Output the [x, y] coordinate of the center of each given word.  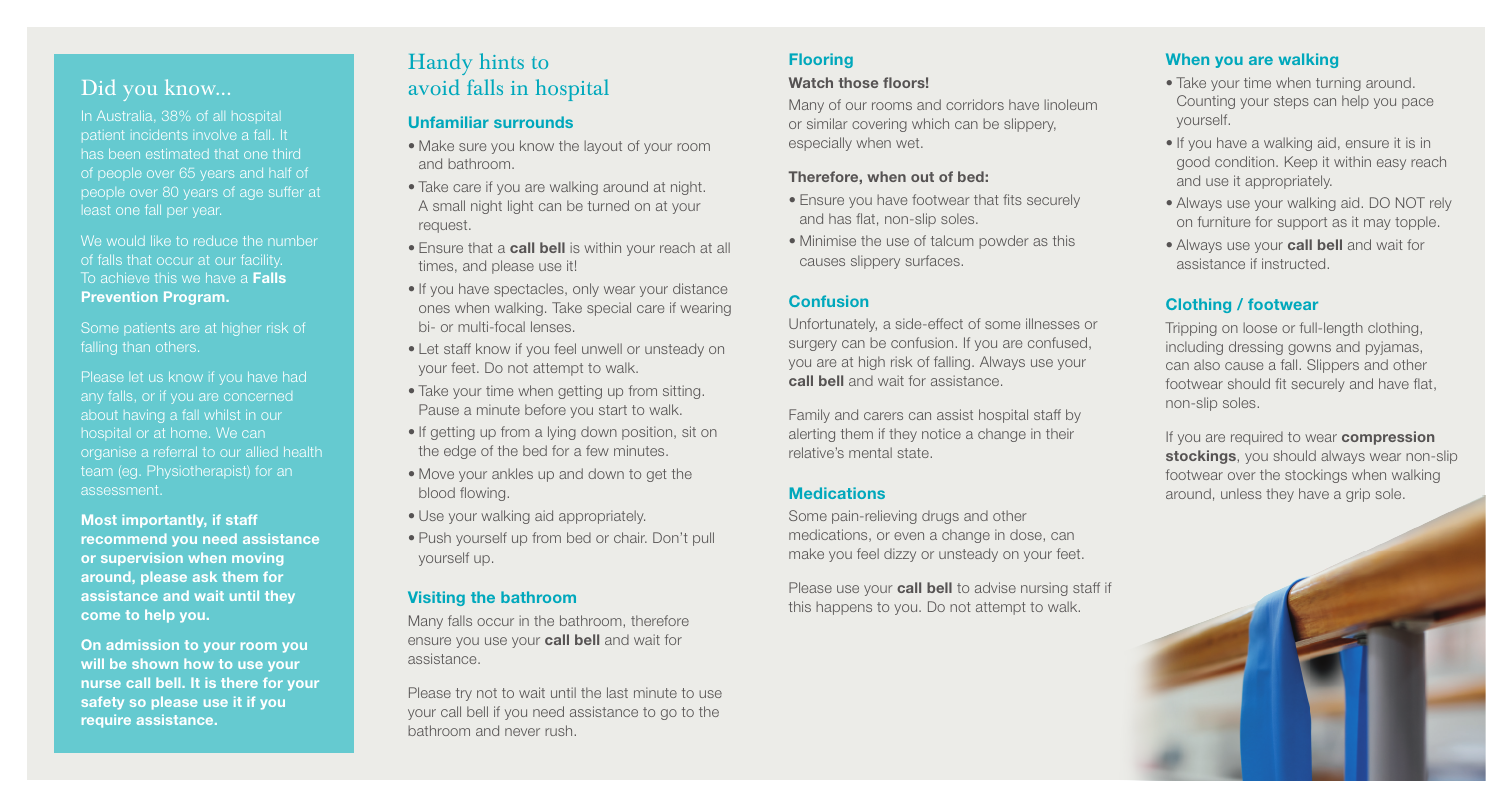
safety [102, 703]
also [1207, 364]
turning [1338, 84]
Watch [811, 82]
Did [99, 87]
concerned [258, 397]
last [617, 692]
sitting [681, 392]
